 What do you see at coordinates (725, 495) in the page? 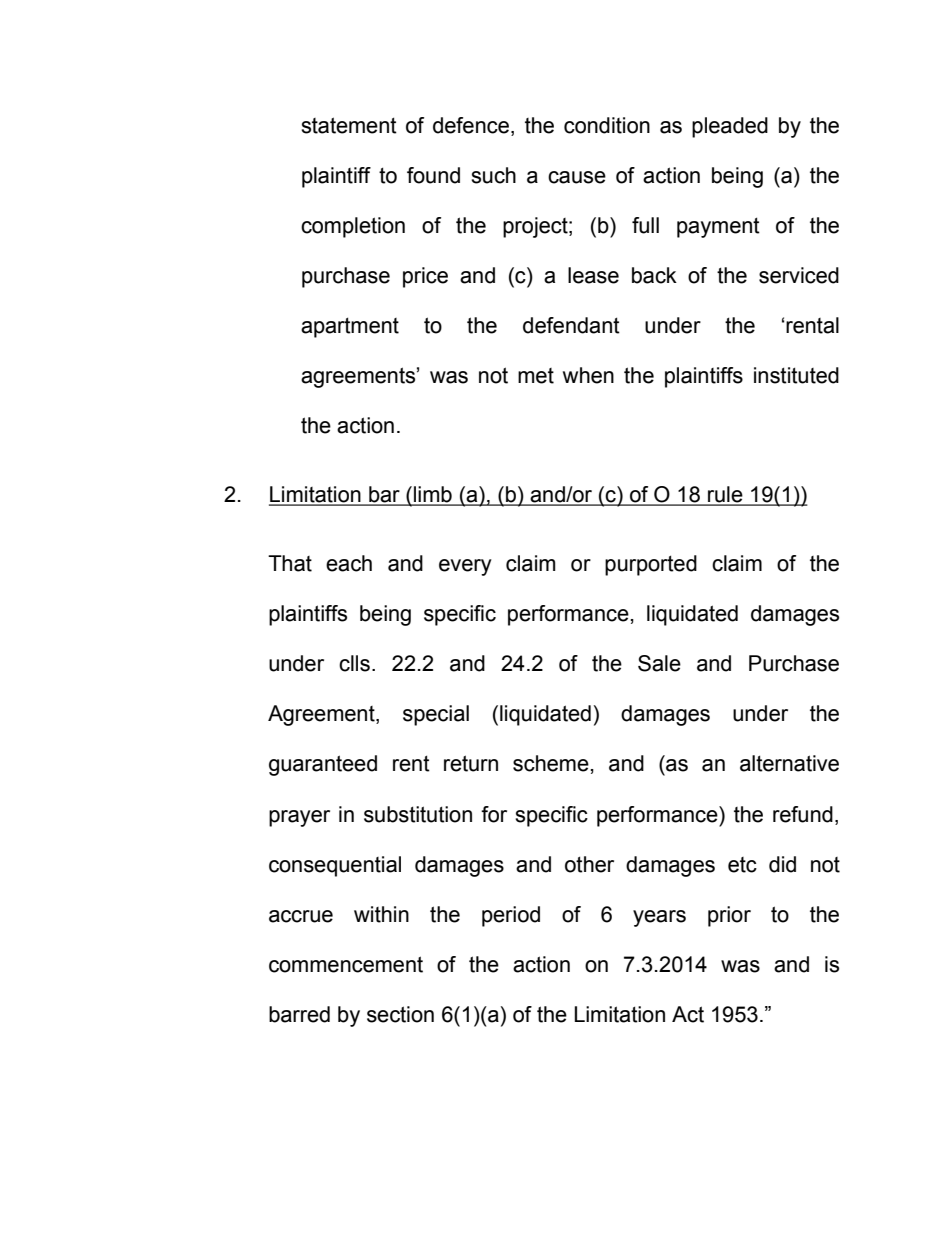
I see `rule` at bounding box center [725, 495].
